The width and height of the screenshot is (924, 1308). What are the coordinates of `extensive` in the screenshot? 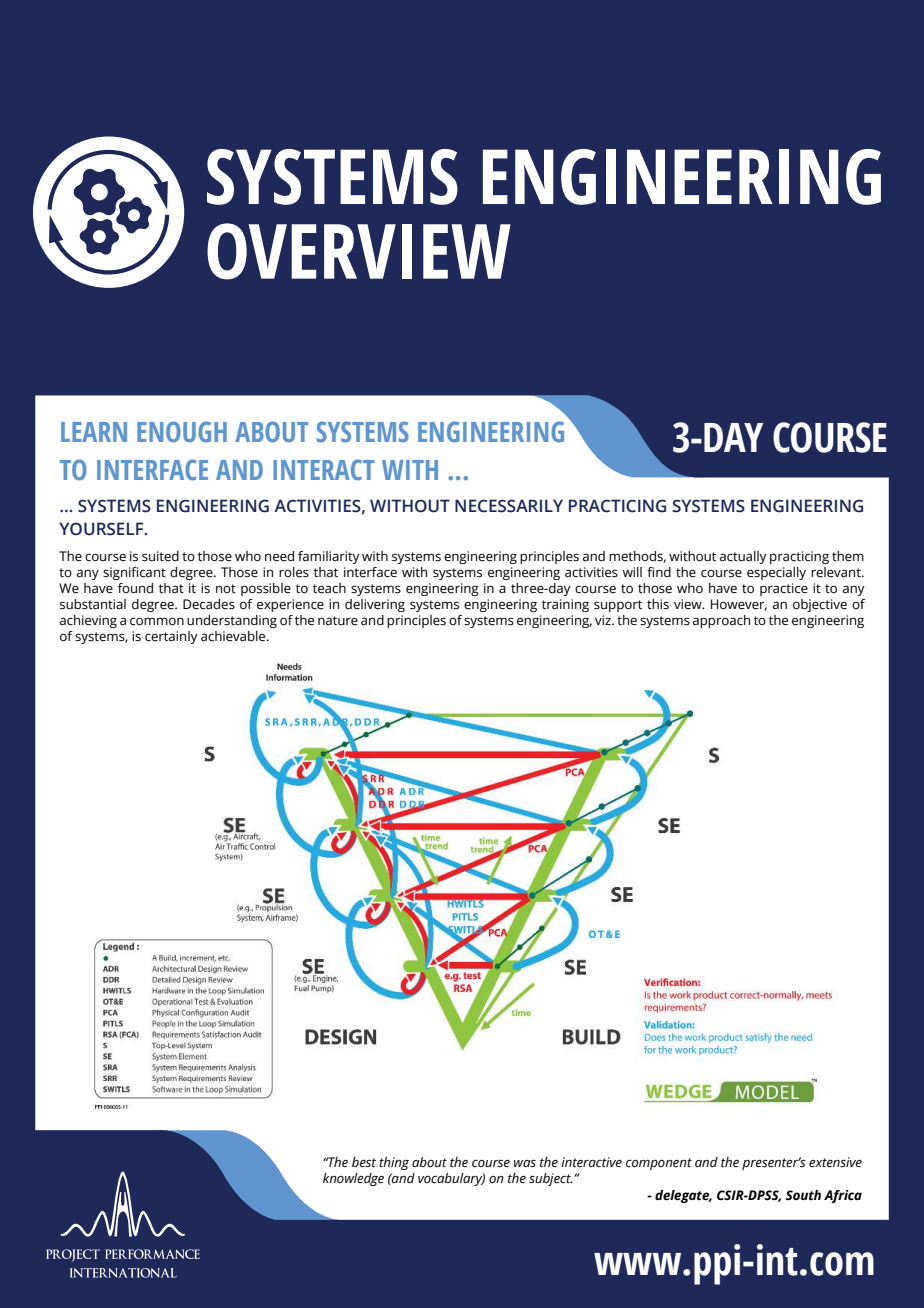 It's located at (835, 1162).
